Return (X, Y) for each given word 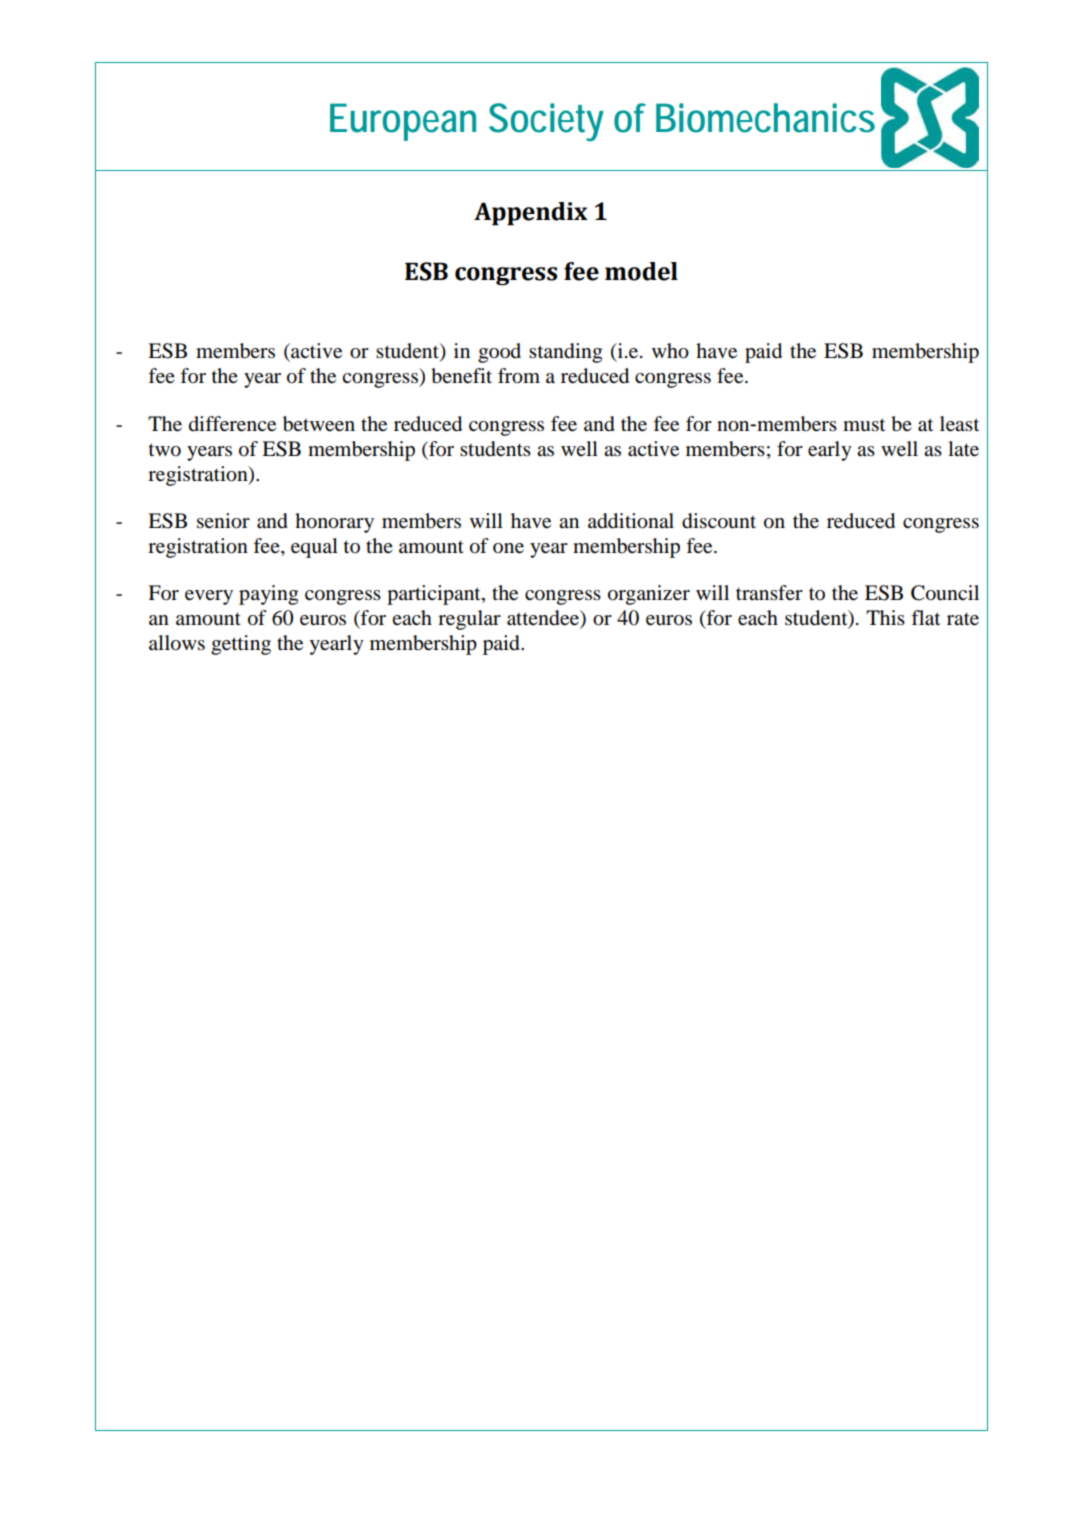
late (963, 449)
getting (241, 645)
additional (631, 521)
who (670, 351)
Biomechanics (765, 118)
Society (546, 122)
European (403, 122)
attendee (544, 619)
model (641, 271)
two (165, 450)
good (499, 353)
